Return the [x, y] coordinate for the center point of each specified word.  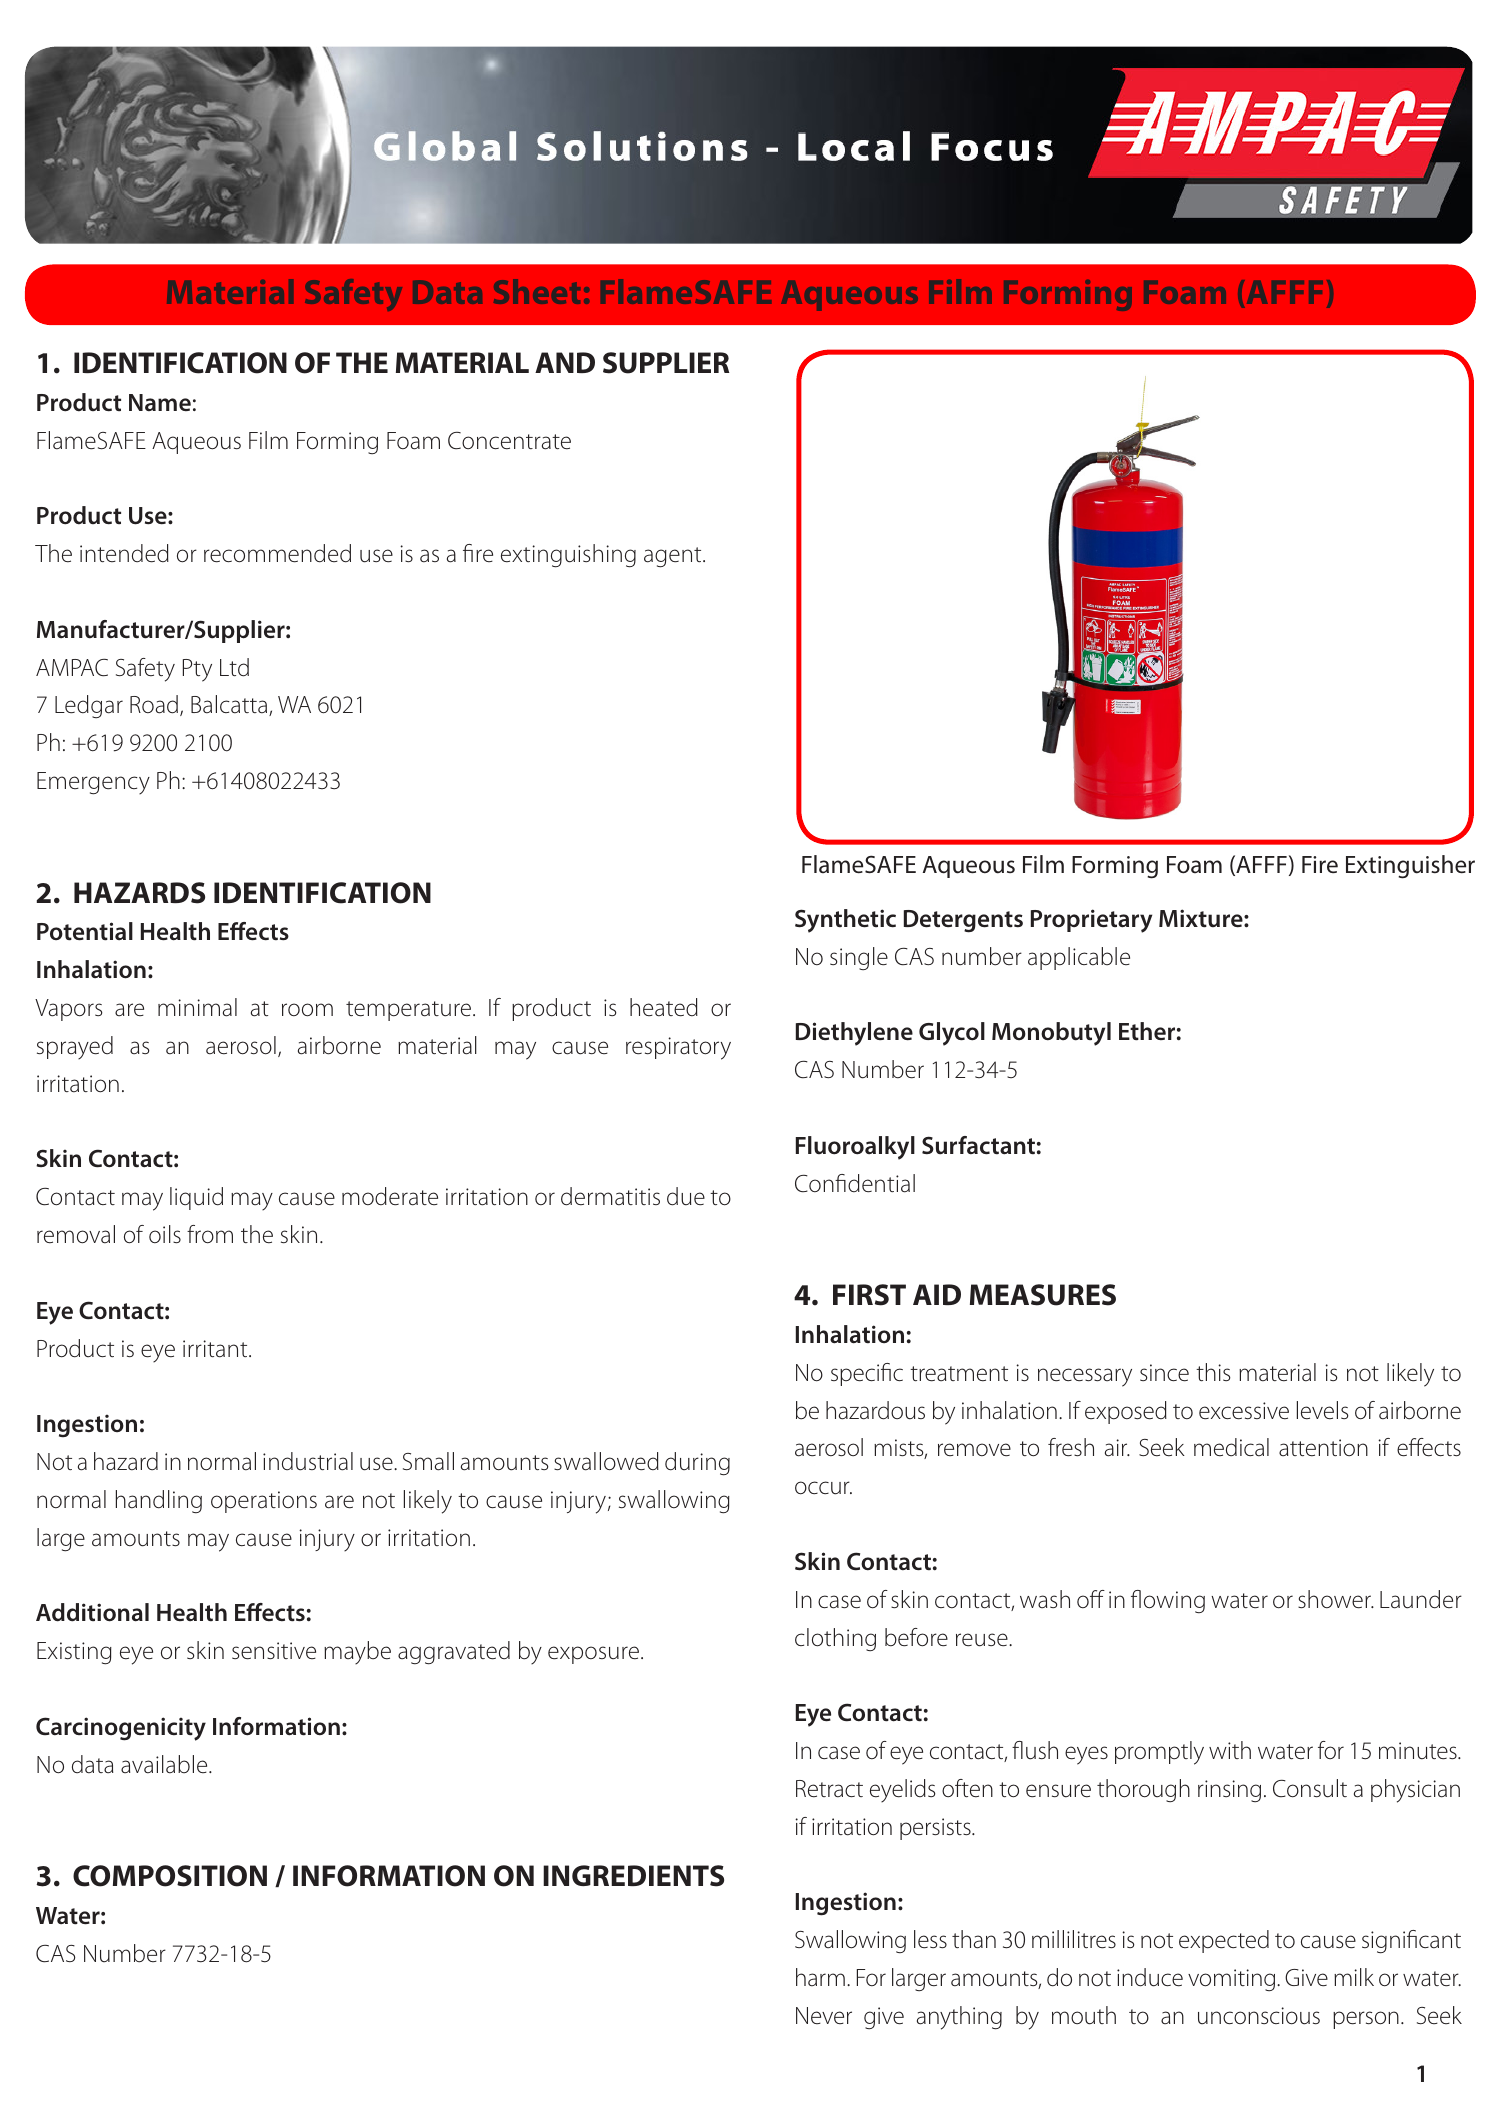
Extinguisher [1410, 867]
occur [823, 1488]
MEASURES [1043, 1295]
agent [674, 557]
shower [1335, 1599]
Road [154, 704]
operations [264, 1502]
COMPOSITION [170, 1876]
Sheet [537, 291]
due [686, 1196]
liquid [196, 1198]
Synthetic [845, 921]
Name [160, 402]
